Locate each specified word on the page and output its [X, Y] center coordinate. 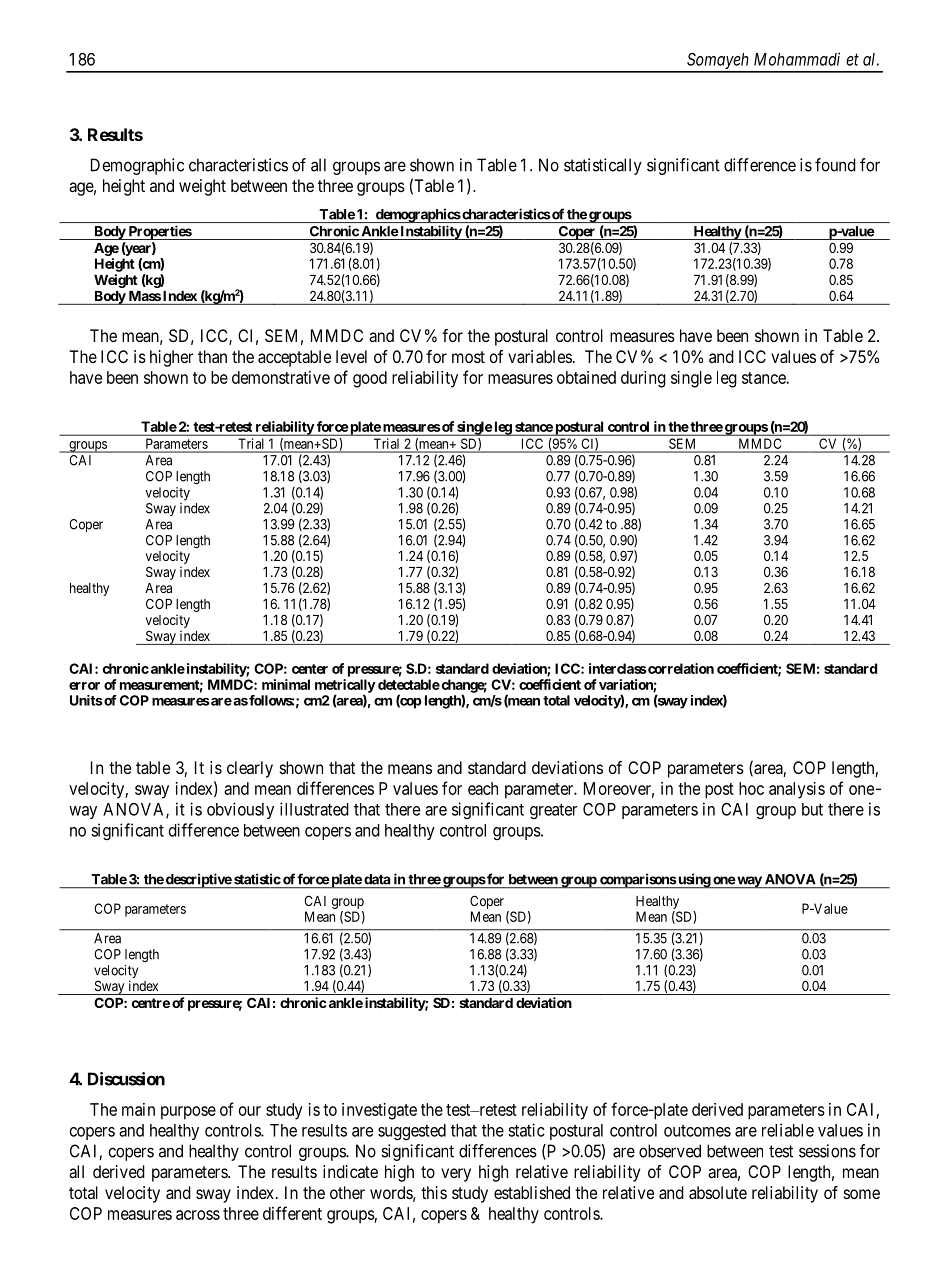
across [198, 1215]
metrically [345, 687]
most [468, 357]
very [456, 1175]
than [212, 356]
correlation [680, 668]
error [84, 686]
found [835, 165]
